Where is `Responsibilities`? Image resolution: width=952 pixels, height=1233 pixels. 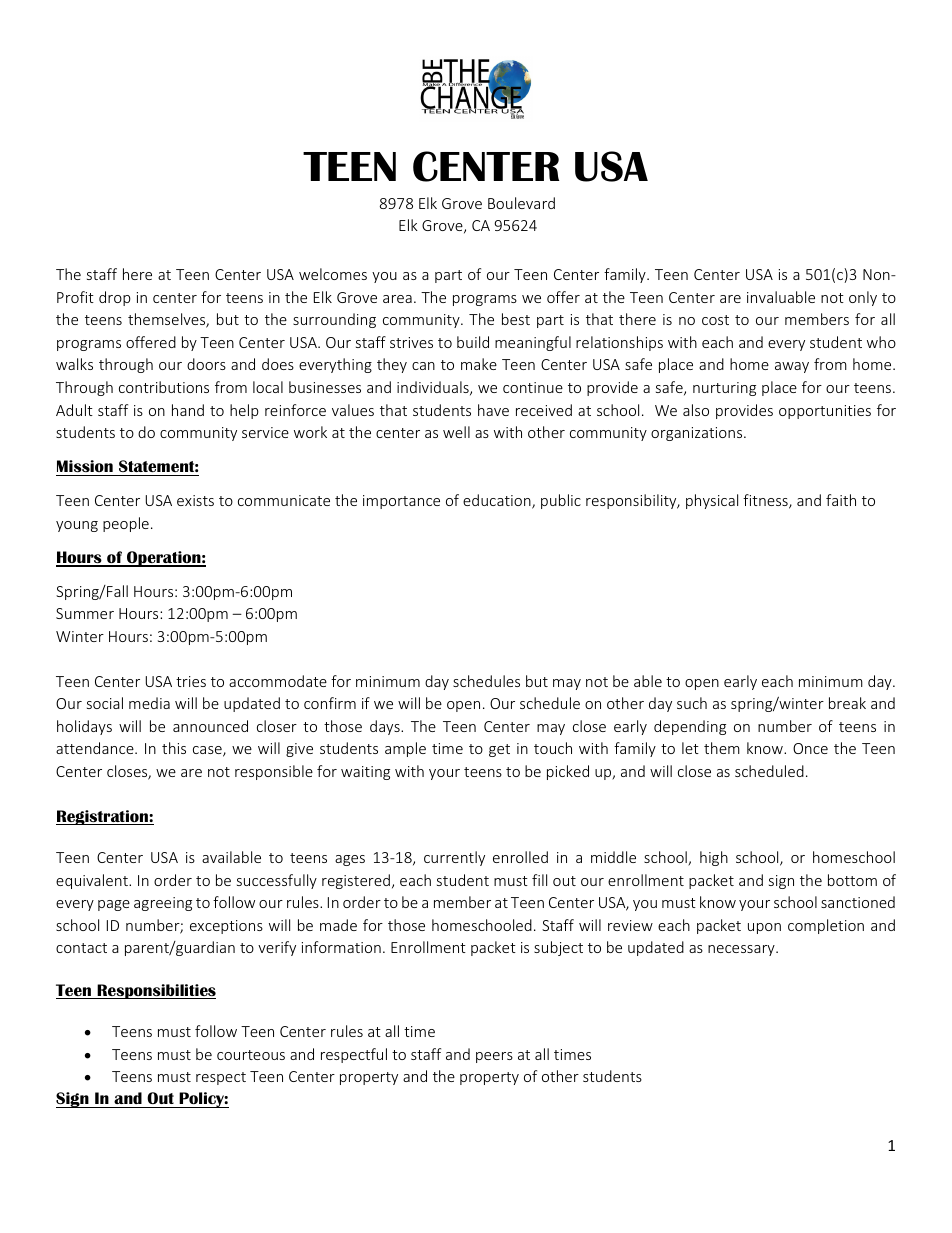 Responsibilities is located at coordinates (155, 991).
